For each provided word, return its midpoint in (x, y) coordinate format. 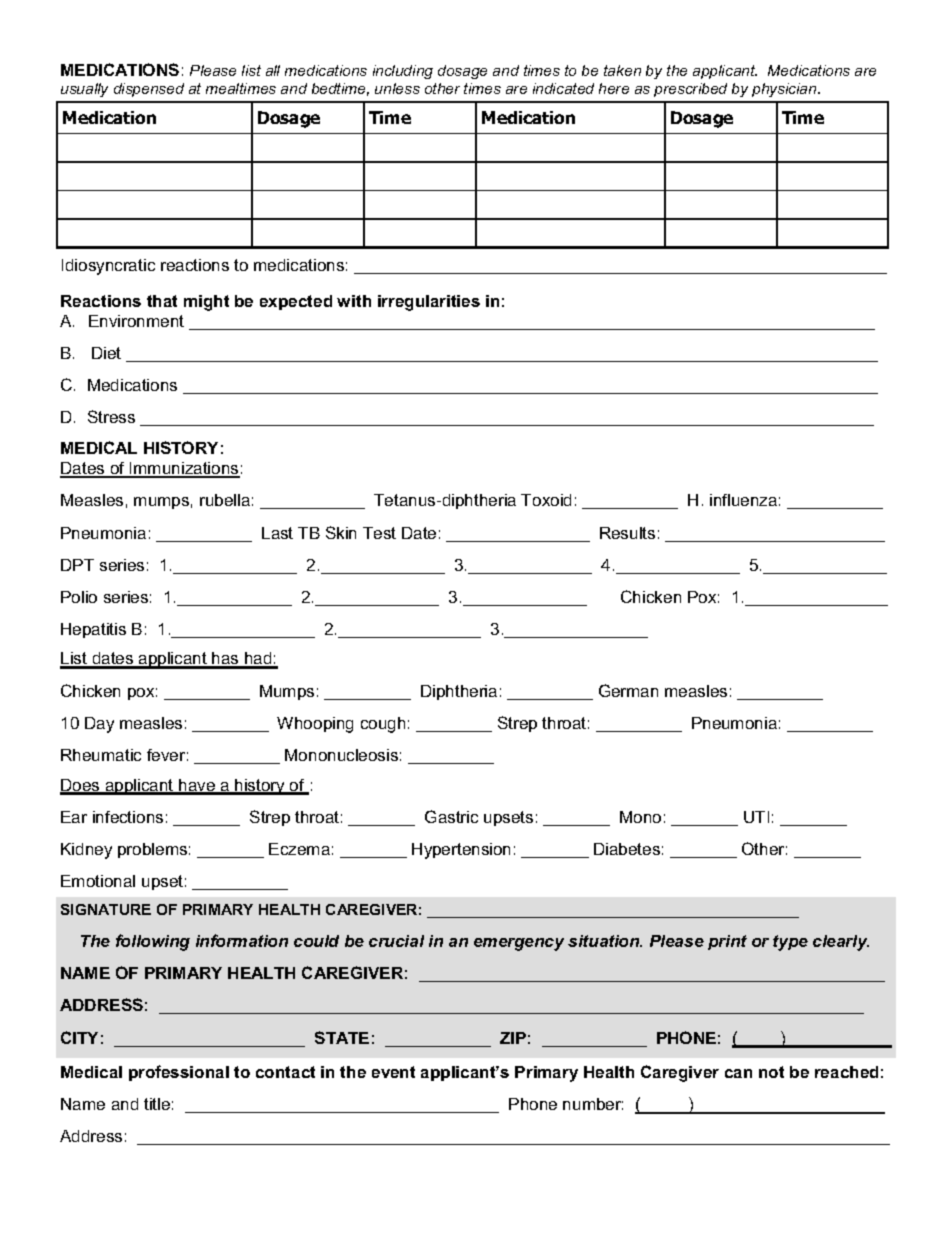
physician (785, 90)
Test (379, 533)
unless (397, 88)
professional (179, 1073)
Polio (79, 597)
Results (627, 533)
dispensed (149, 90)
